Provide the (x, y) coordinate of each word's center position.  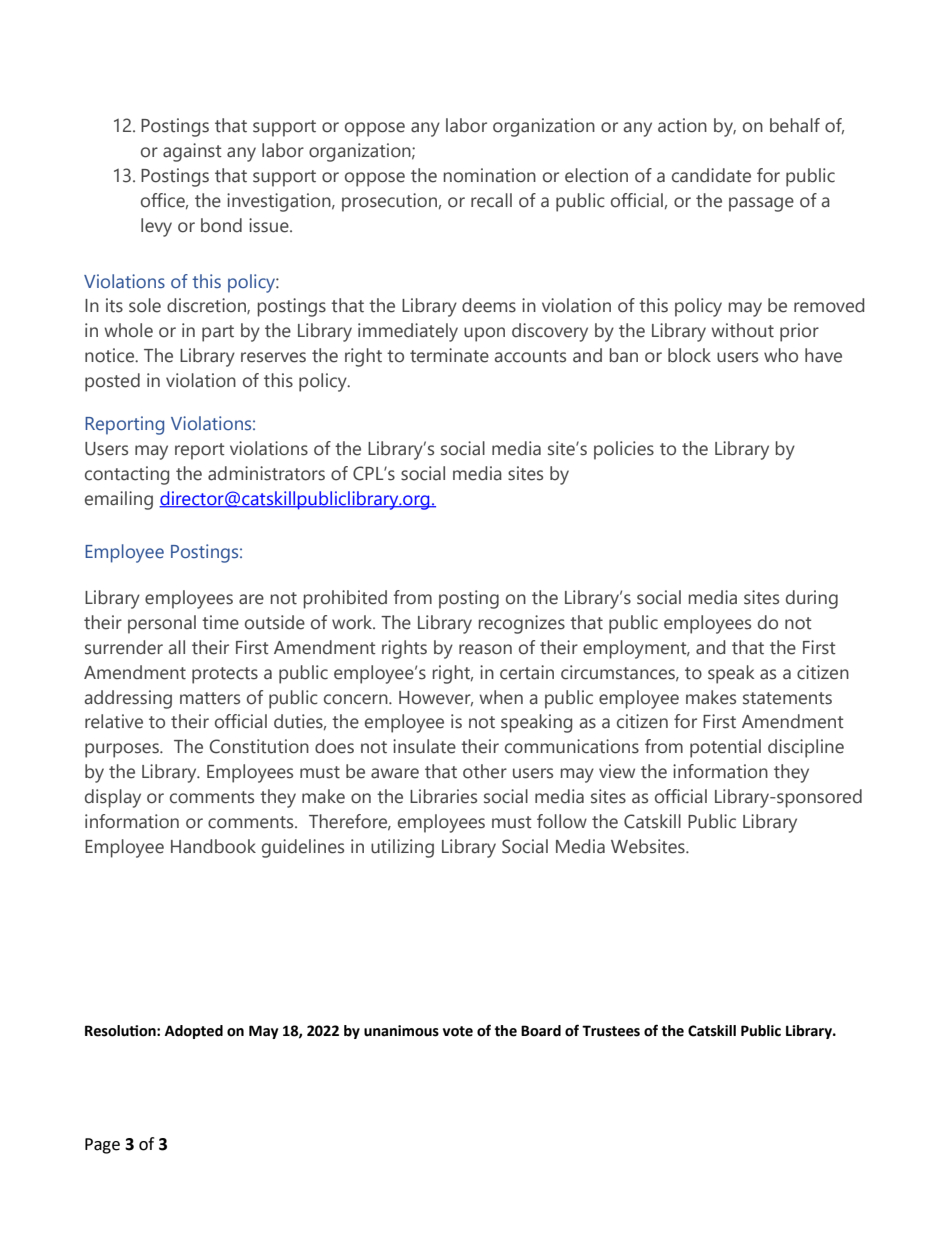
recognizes (522, 624)
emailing (119, 500)
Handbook (213, 846)
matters (210, 698)
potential (725, 748)
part (218, 333)
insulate (424, 746)
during (812, 599)
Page (102, 1146)
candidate (711, 175)
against (192, 152)
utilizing (402, 848)
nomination (490, 175)
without (742, 330)
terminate (449, 355)
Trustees (611, 1031)
